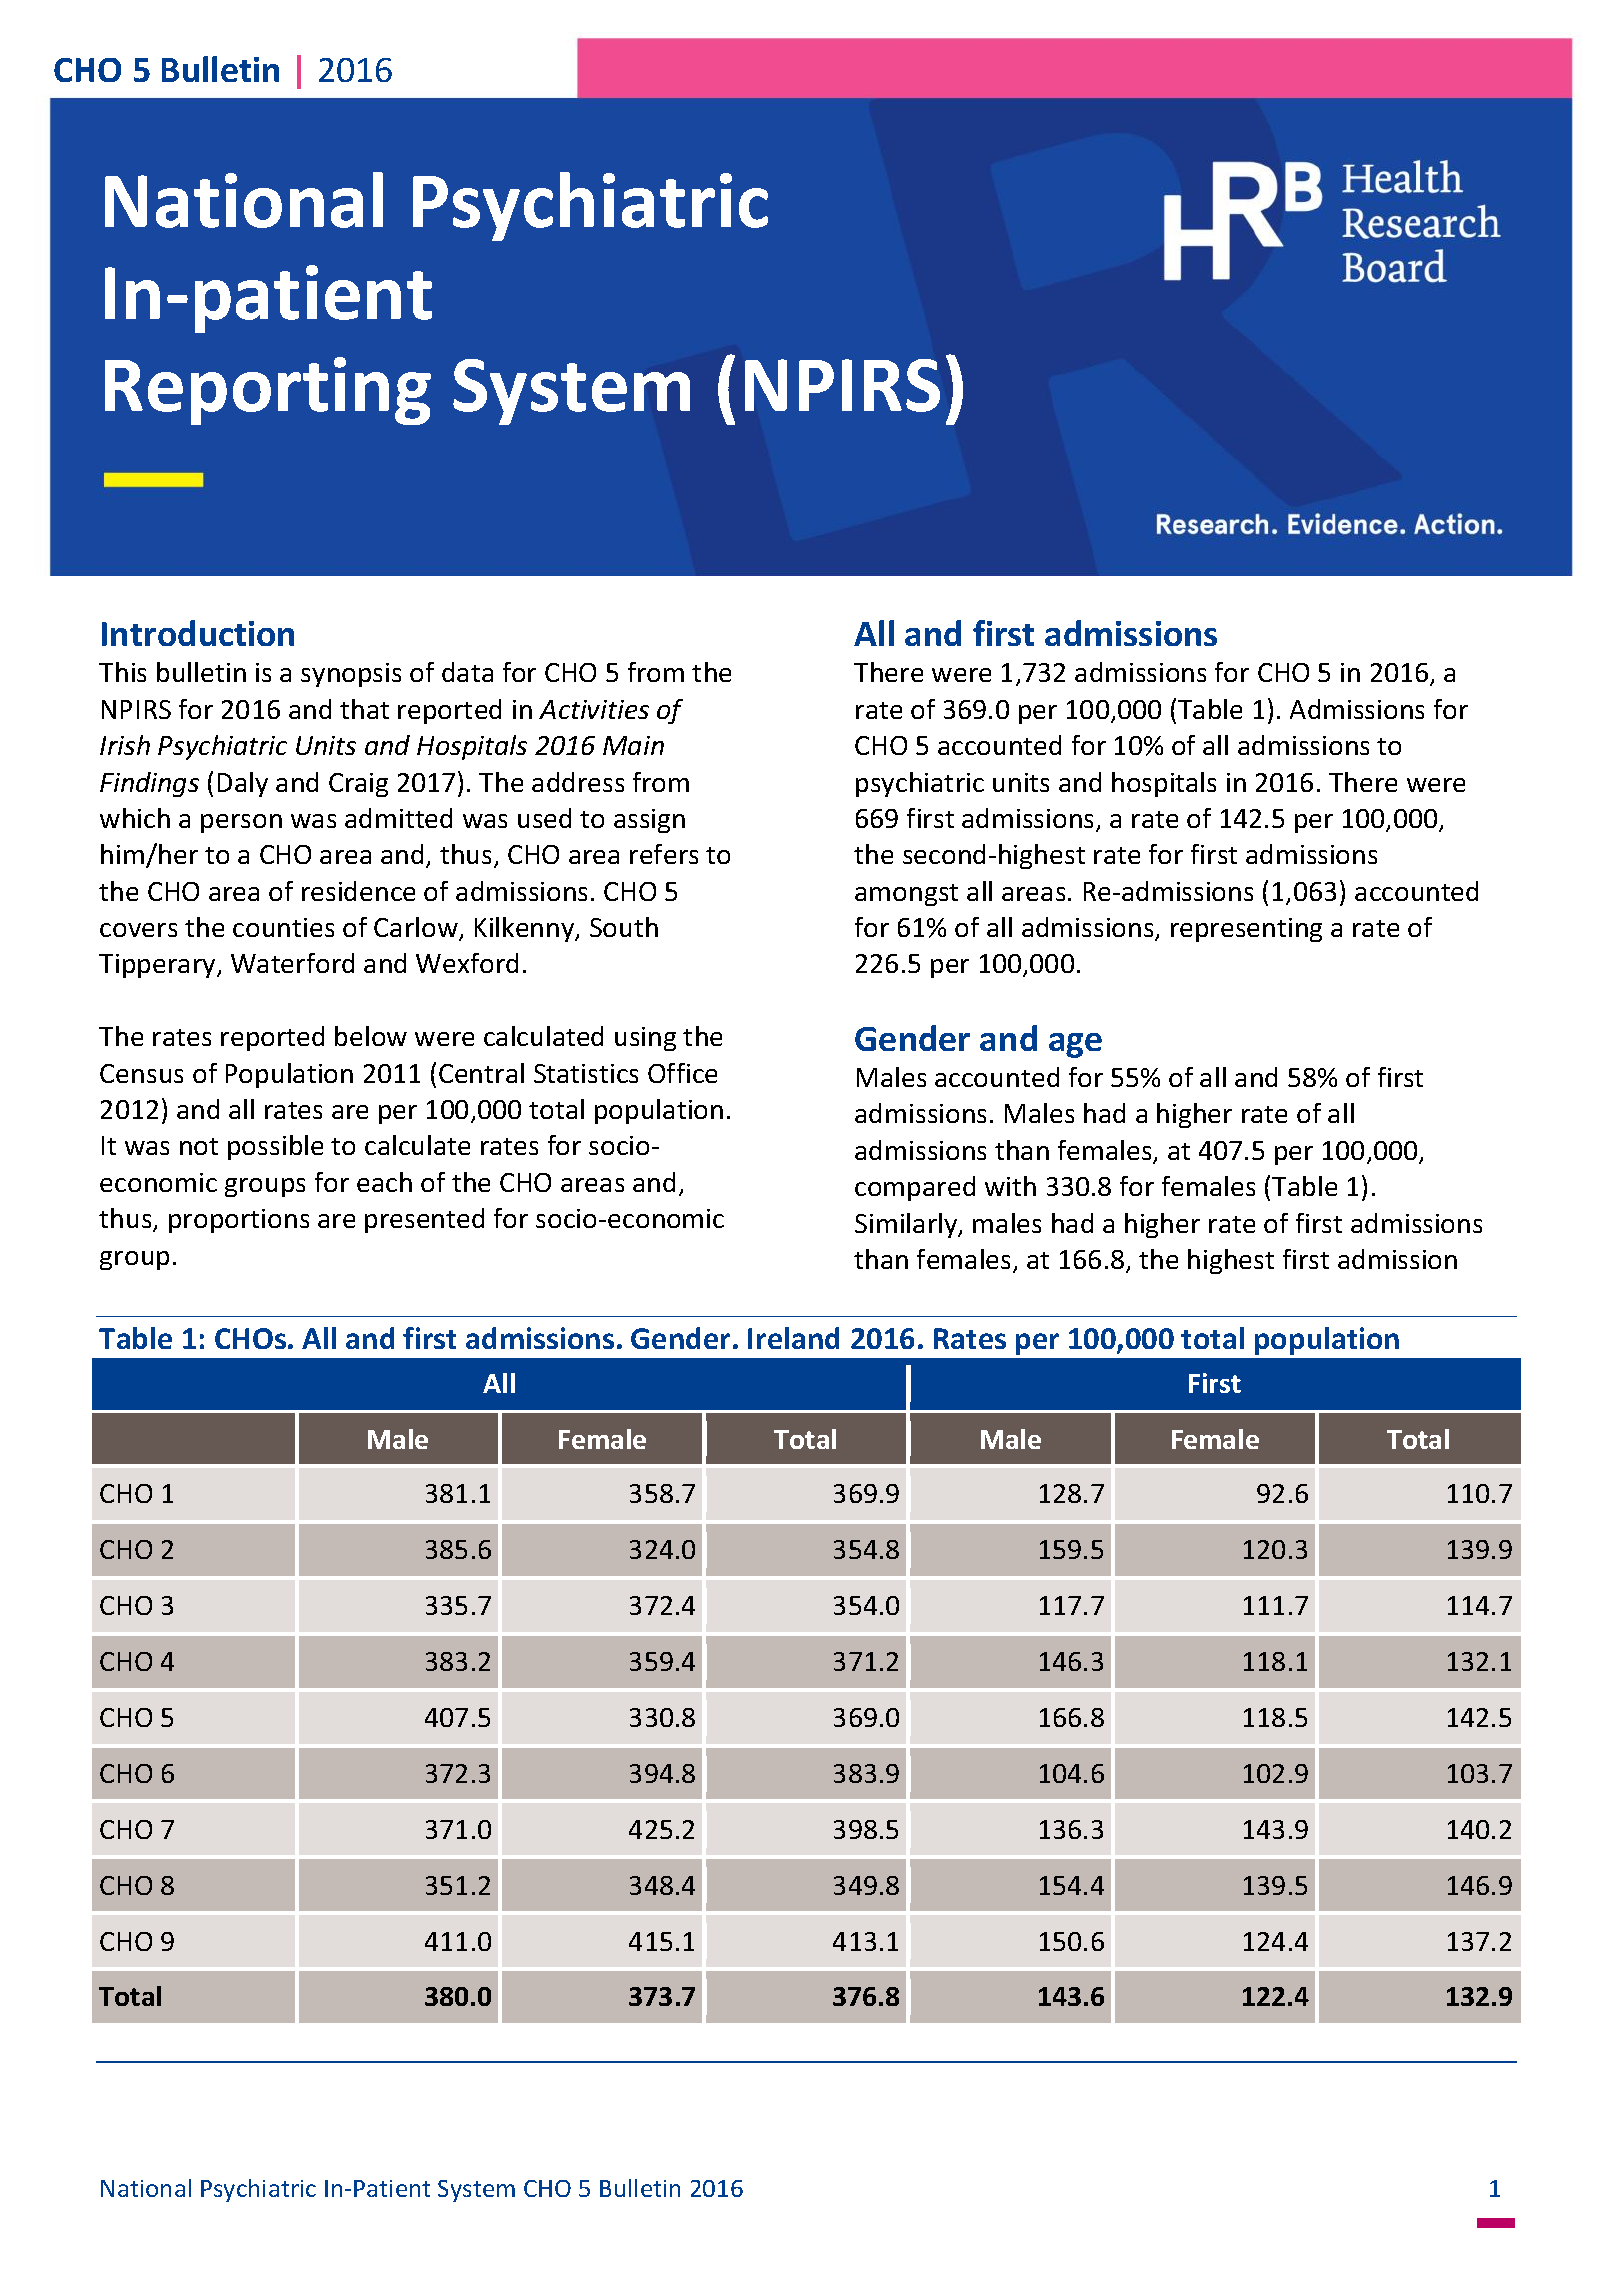 This page has width=1613, height=2281. Describe the element at coordinates (239, 1221) in the page. I see `proportions` at that location.
